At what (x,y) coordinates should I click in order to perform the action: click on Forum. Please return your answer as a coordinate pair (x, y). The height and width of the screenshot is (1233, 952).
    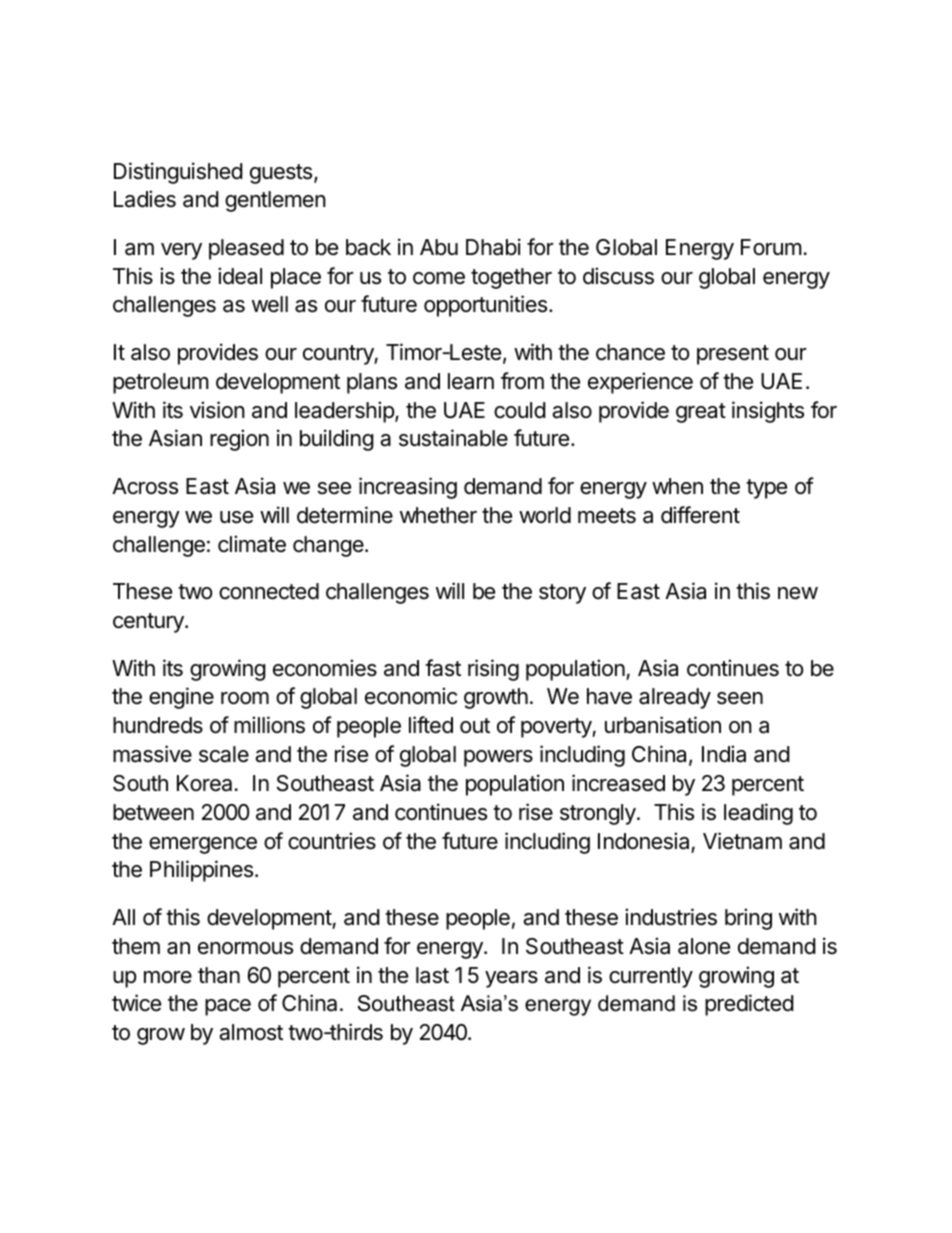
    Looking at the image, I should click on (771, 247).
